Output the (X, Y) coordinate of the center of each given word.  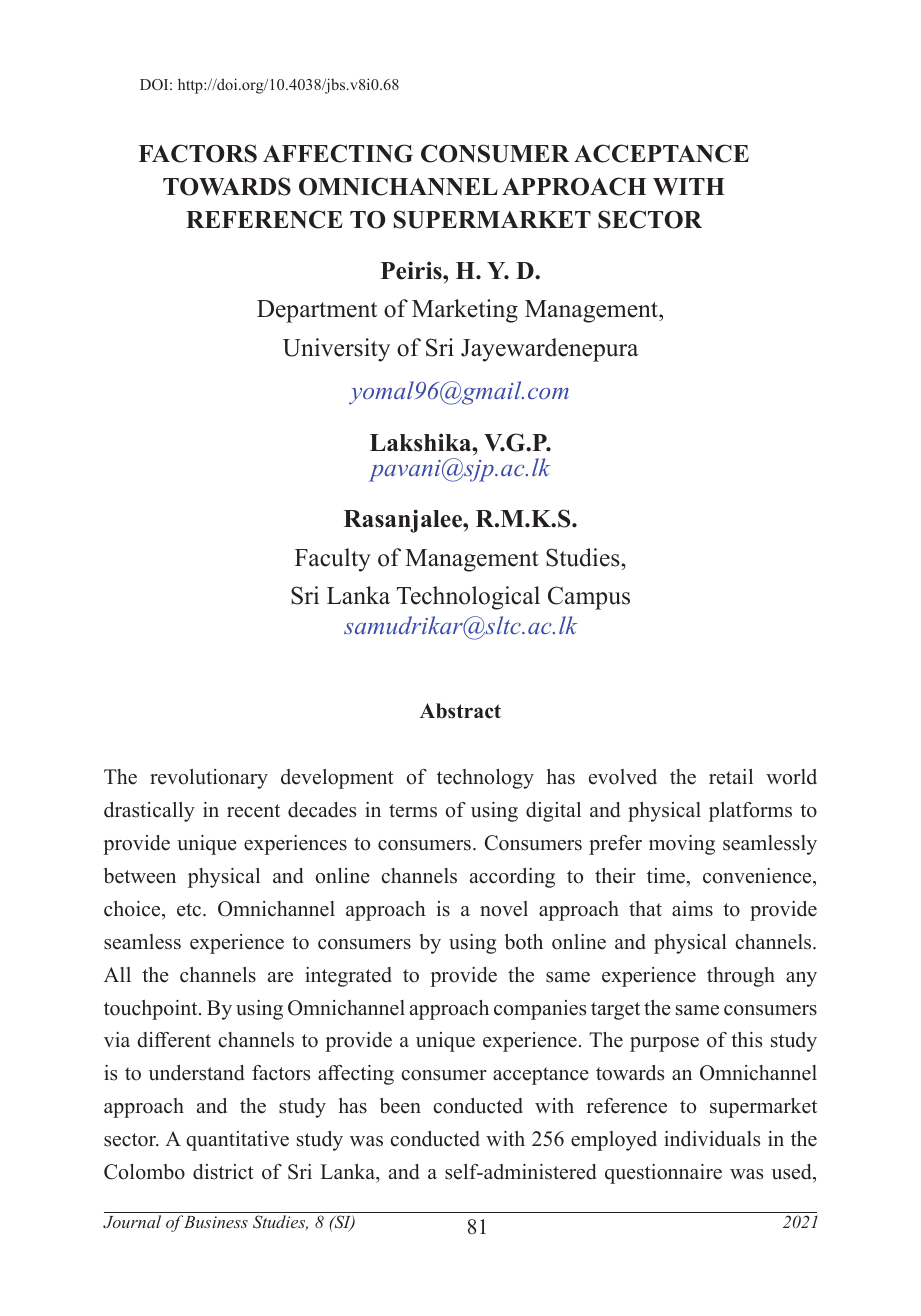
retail (731, 777)
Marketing (465, 311)
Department (317, 311)
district (223, 1172)
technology (485, 779)
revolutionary (209, 779)
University (336, 350)
